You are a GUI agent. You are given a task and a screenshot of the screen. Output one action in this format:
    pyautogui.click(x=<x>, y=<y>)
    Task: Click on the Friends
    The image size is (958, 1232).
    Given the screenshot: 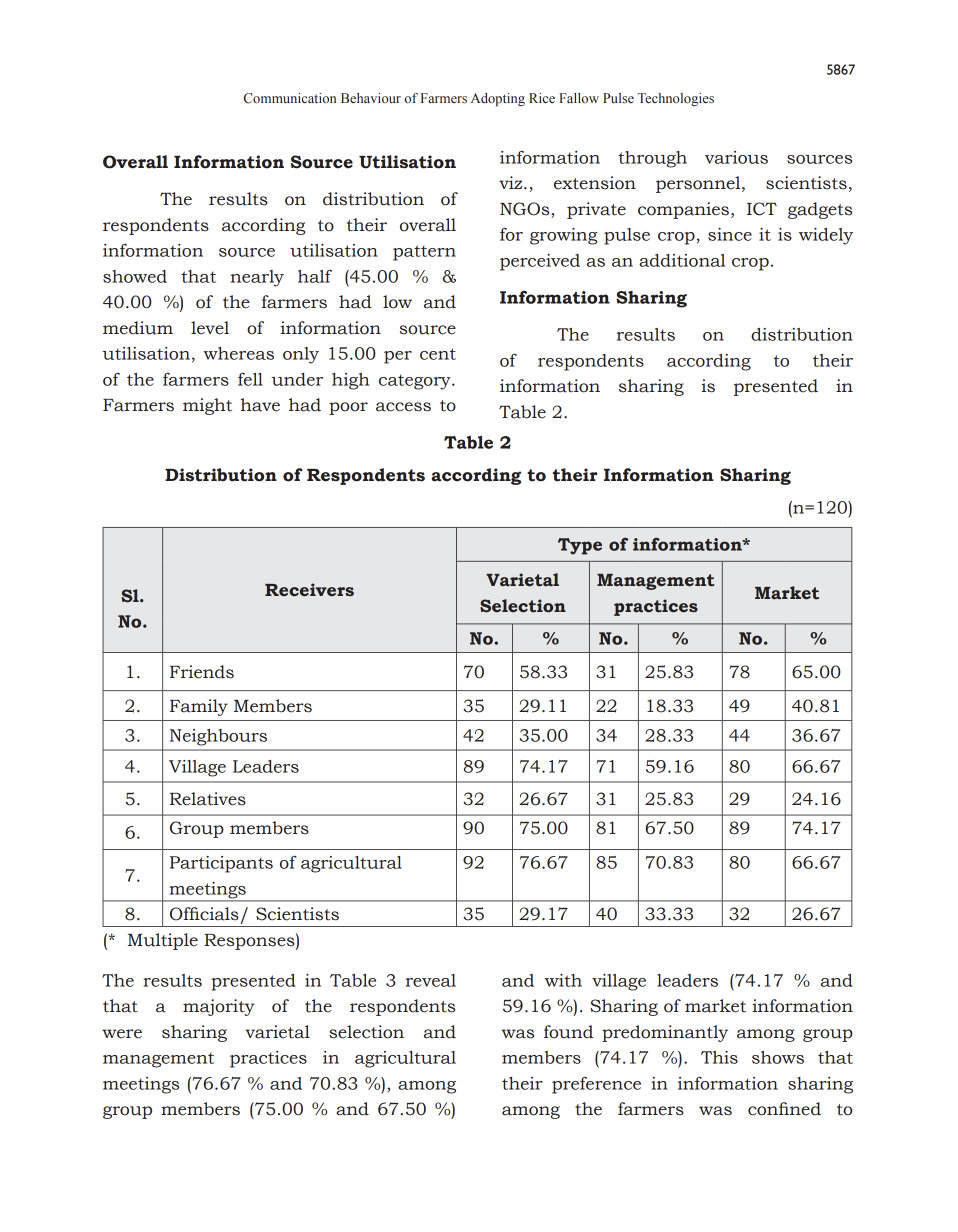 What is the action you would take?
    pyautogui.click(x=202, y=672)
